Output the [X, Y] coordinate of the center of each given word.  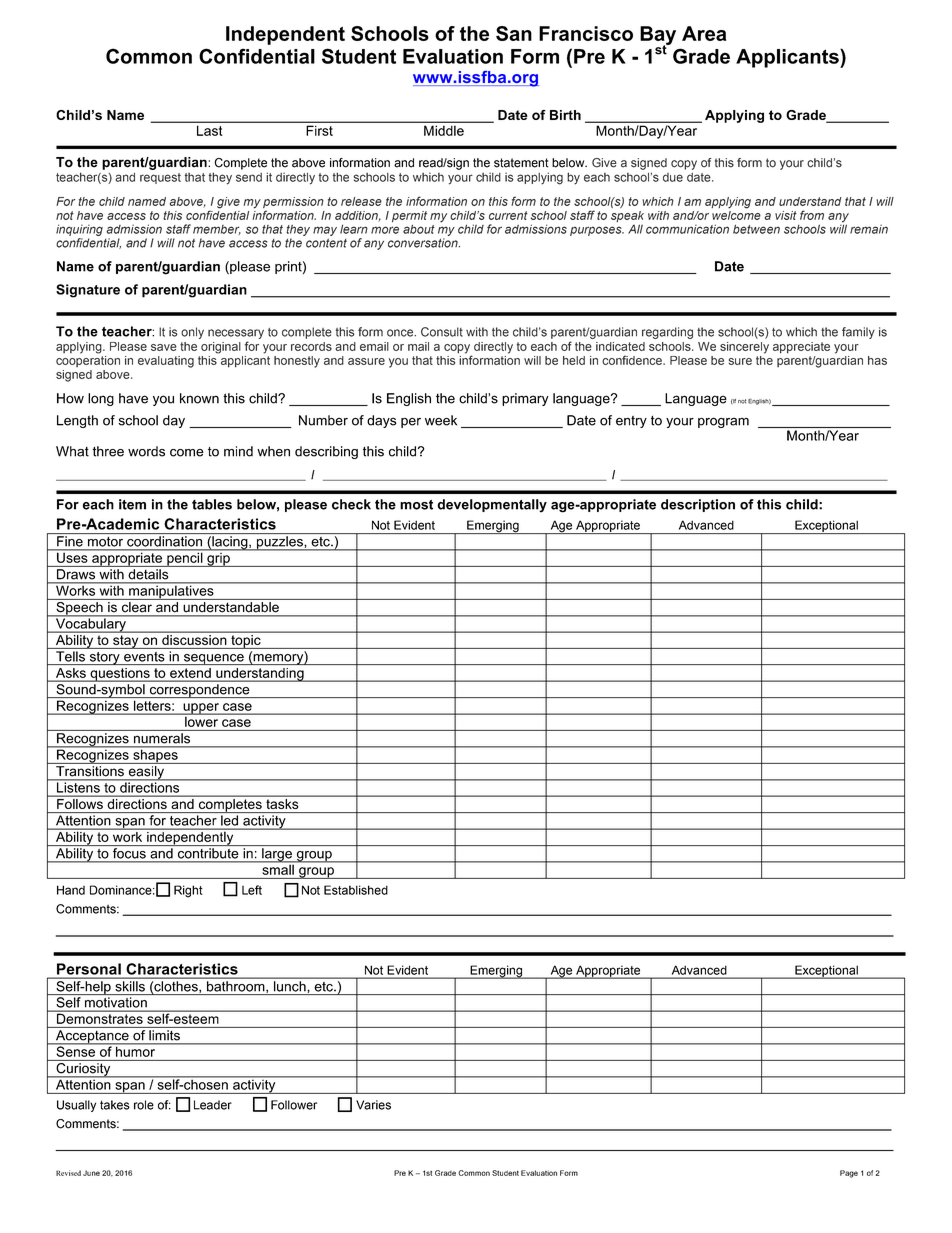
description [698, 505]
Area [704, 33]
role [144, 1105]
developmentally [492, 506]
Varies [373, 1105]
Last [209, 131]
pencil [185, 558]
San [514, 33]
